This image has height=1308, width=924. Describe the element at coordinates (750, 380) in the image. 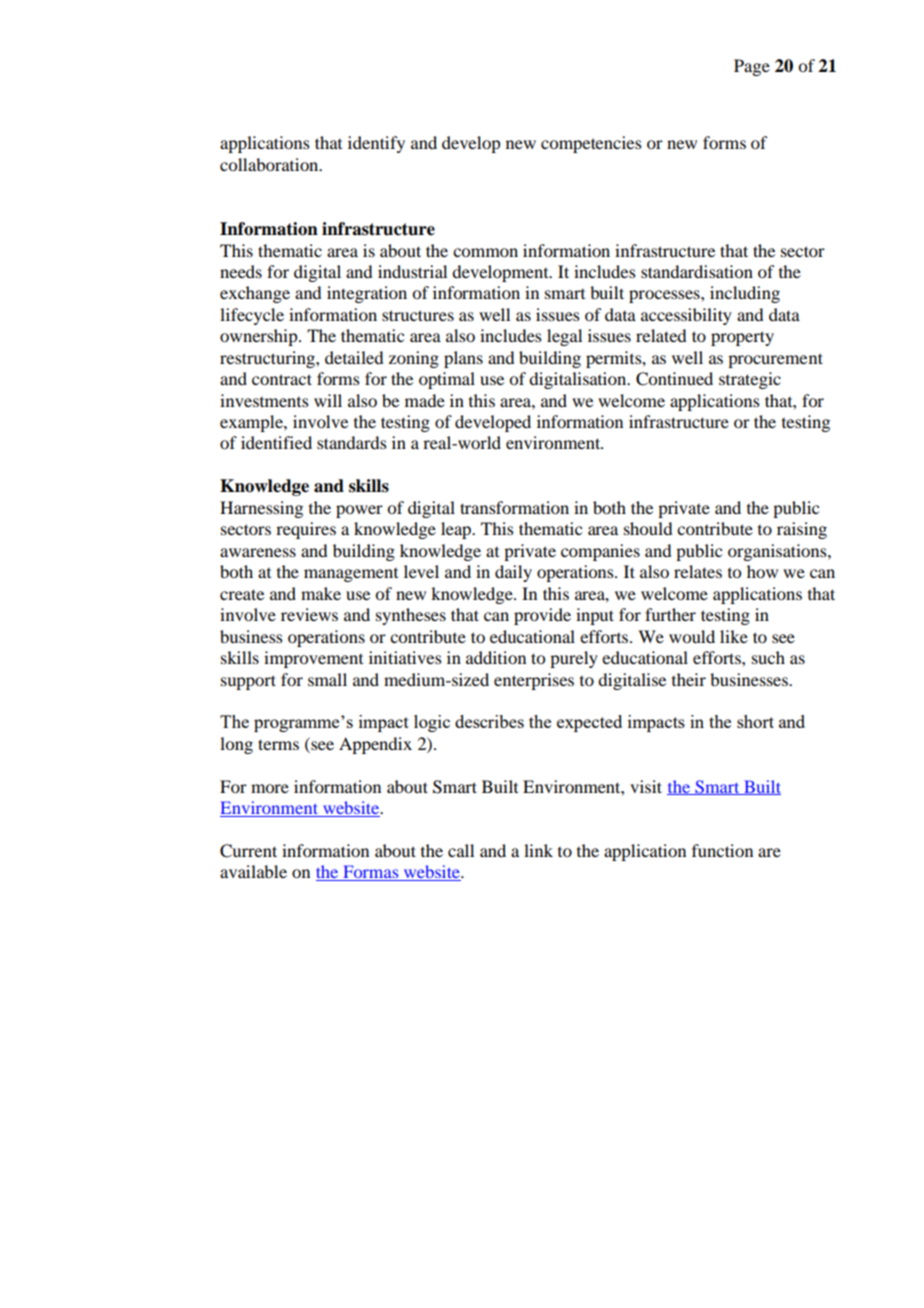

I see `strategic` at that location.
